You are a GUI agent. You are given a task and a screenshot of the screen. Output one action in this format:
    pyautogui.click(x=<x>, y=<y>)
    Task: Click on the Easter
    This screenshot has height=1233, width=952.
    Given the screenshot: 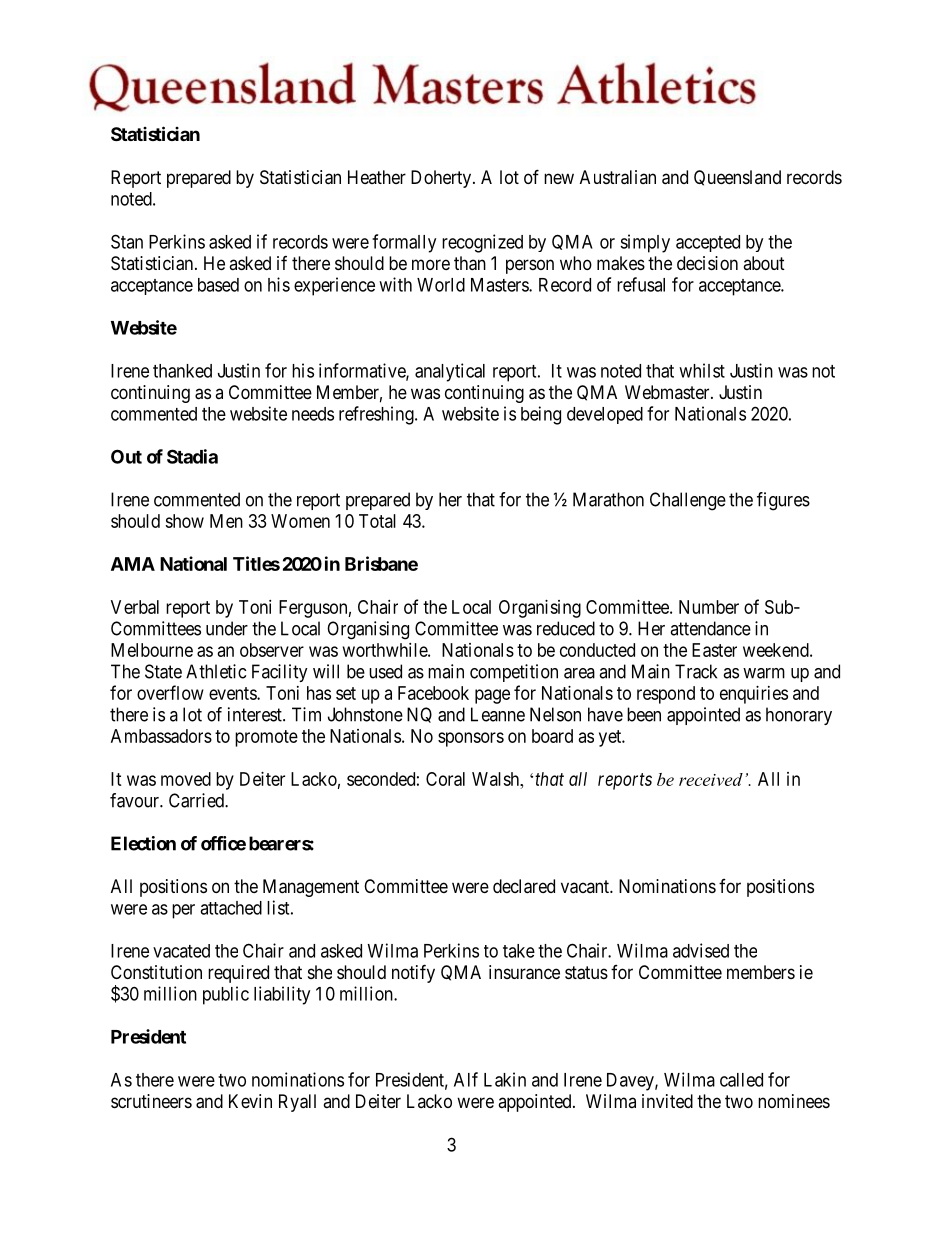 What is the action you would take?
    pyautogui.click(x=714, y=650)
